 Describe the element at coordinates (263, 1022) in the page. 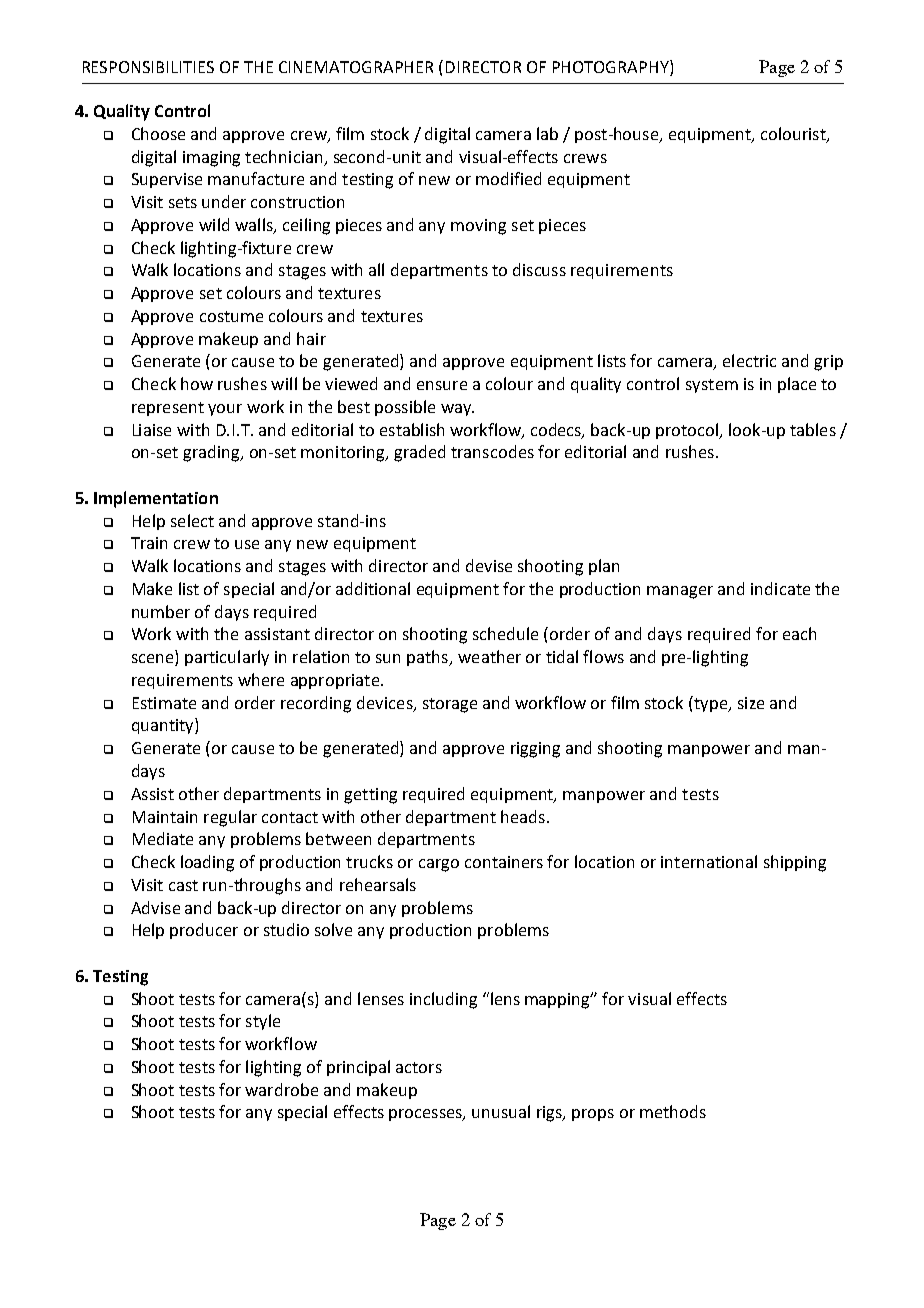

I see `style` at that location.
